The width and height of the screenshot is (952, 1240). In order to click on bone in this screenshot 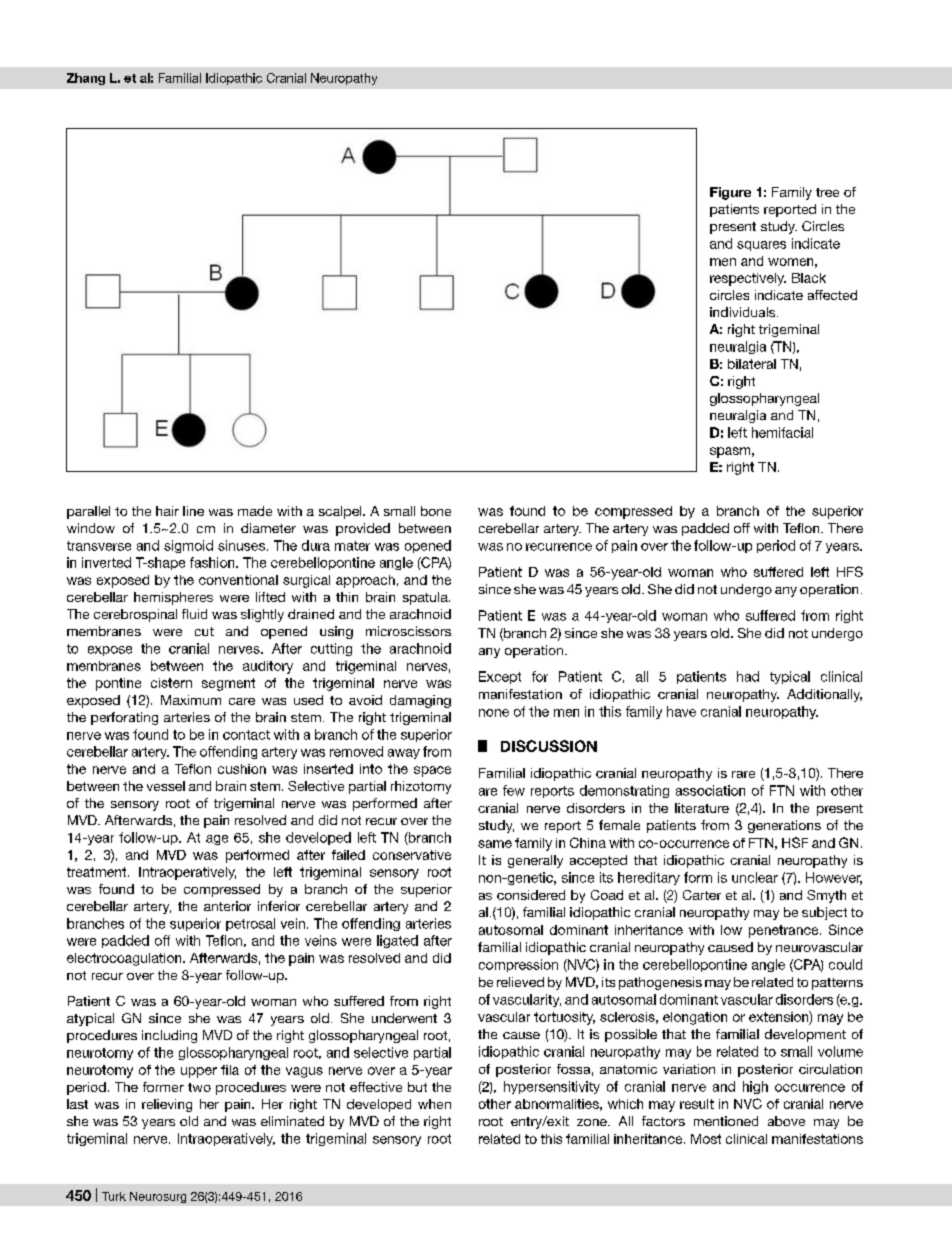, I will do `click(436, 511)`.
